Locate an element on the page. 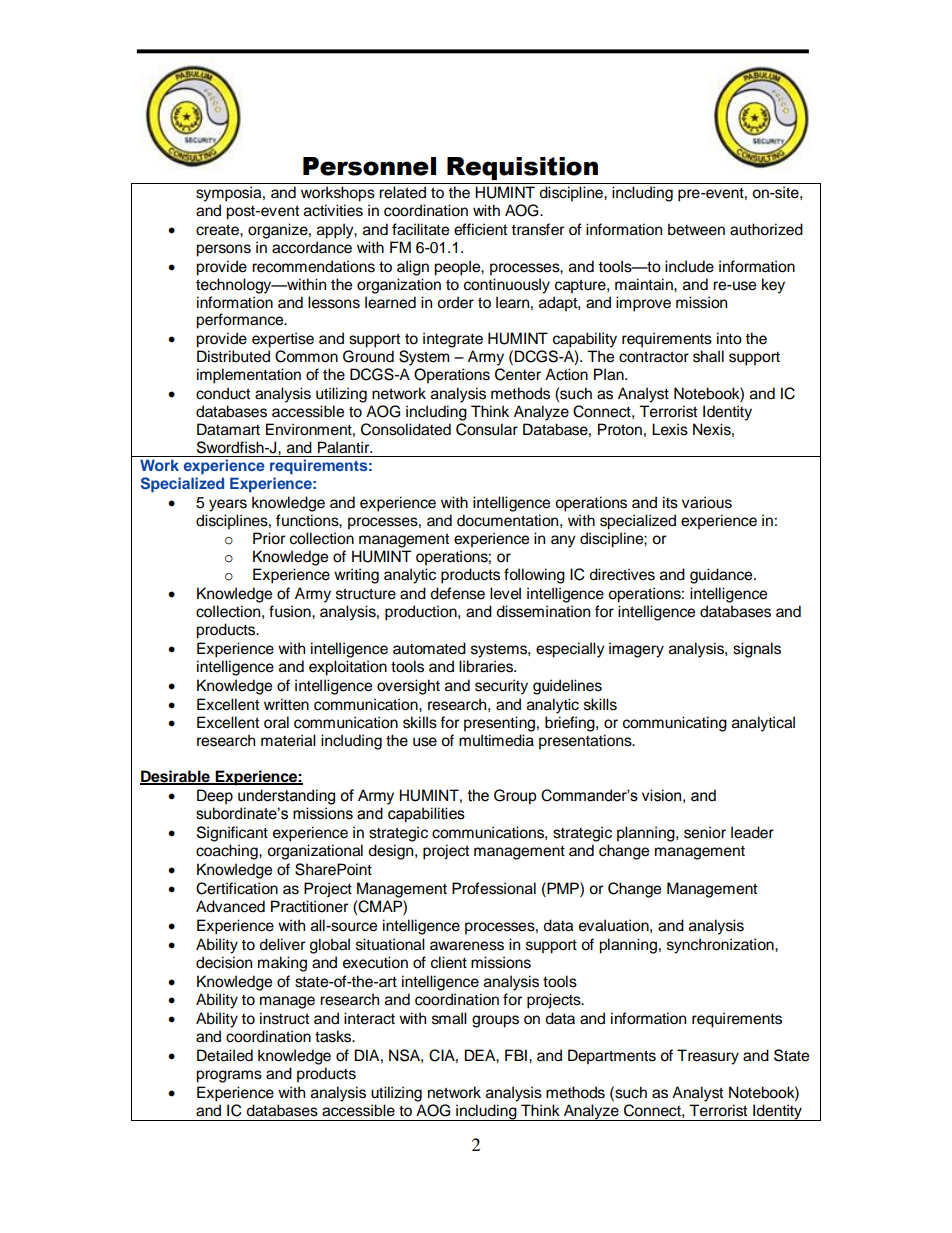 The width and height of the document is (952, 1233). various is located at coordinates (707, 502).
